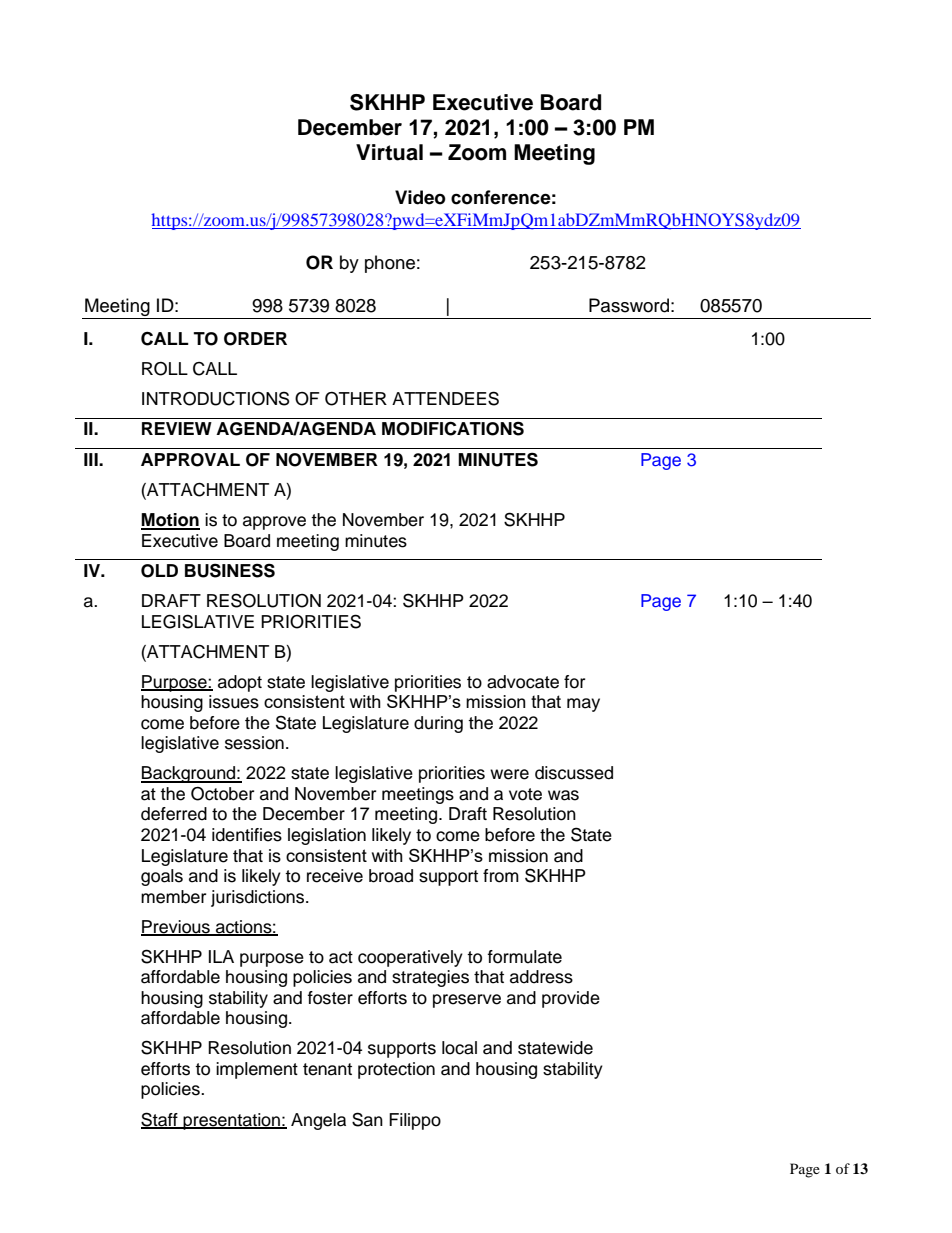 This document has width=952, height=1233. What do you see at coordinates (165, 369) in the document?
I see `ROLL` at bounding box center [165, 369].
